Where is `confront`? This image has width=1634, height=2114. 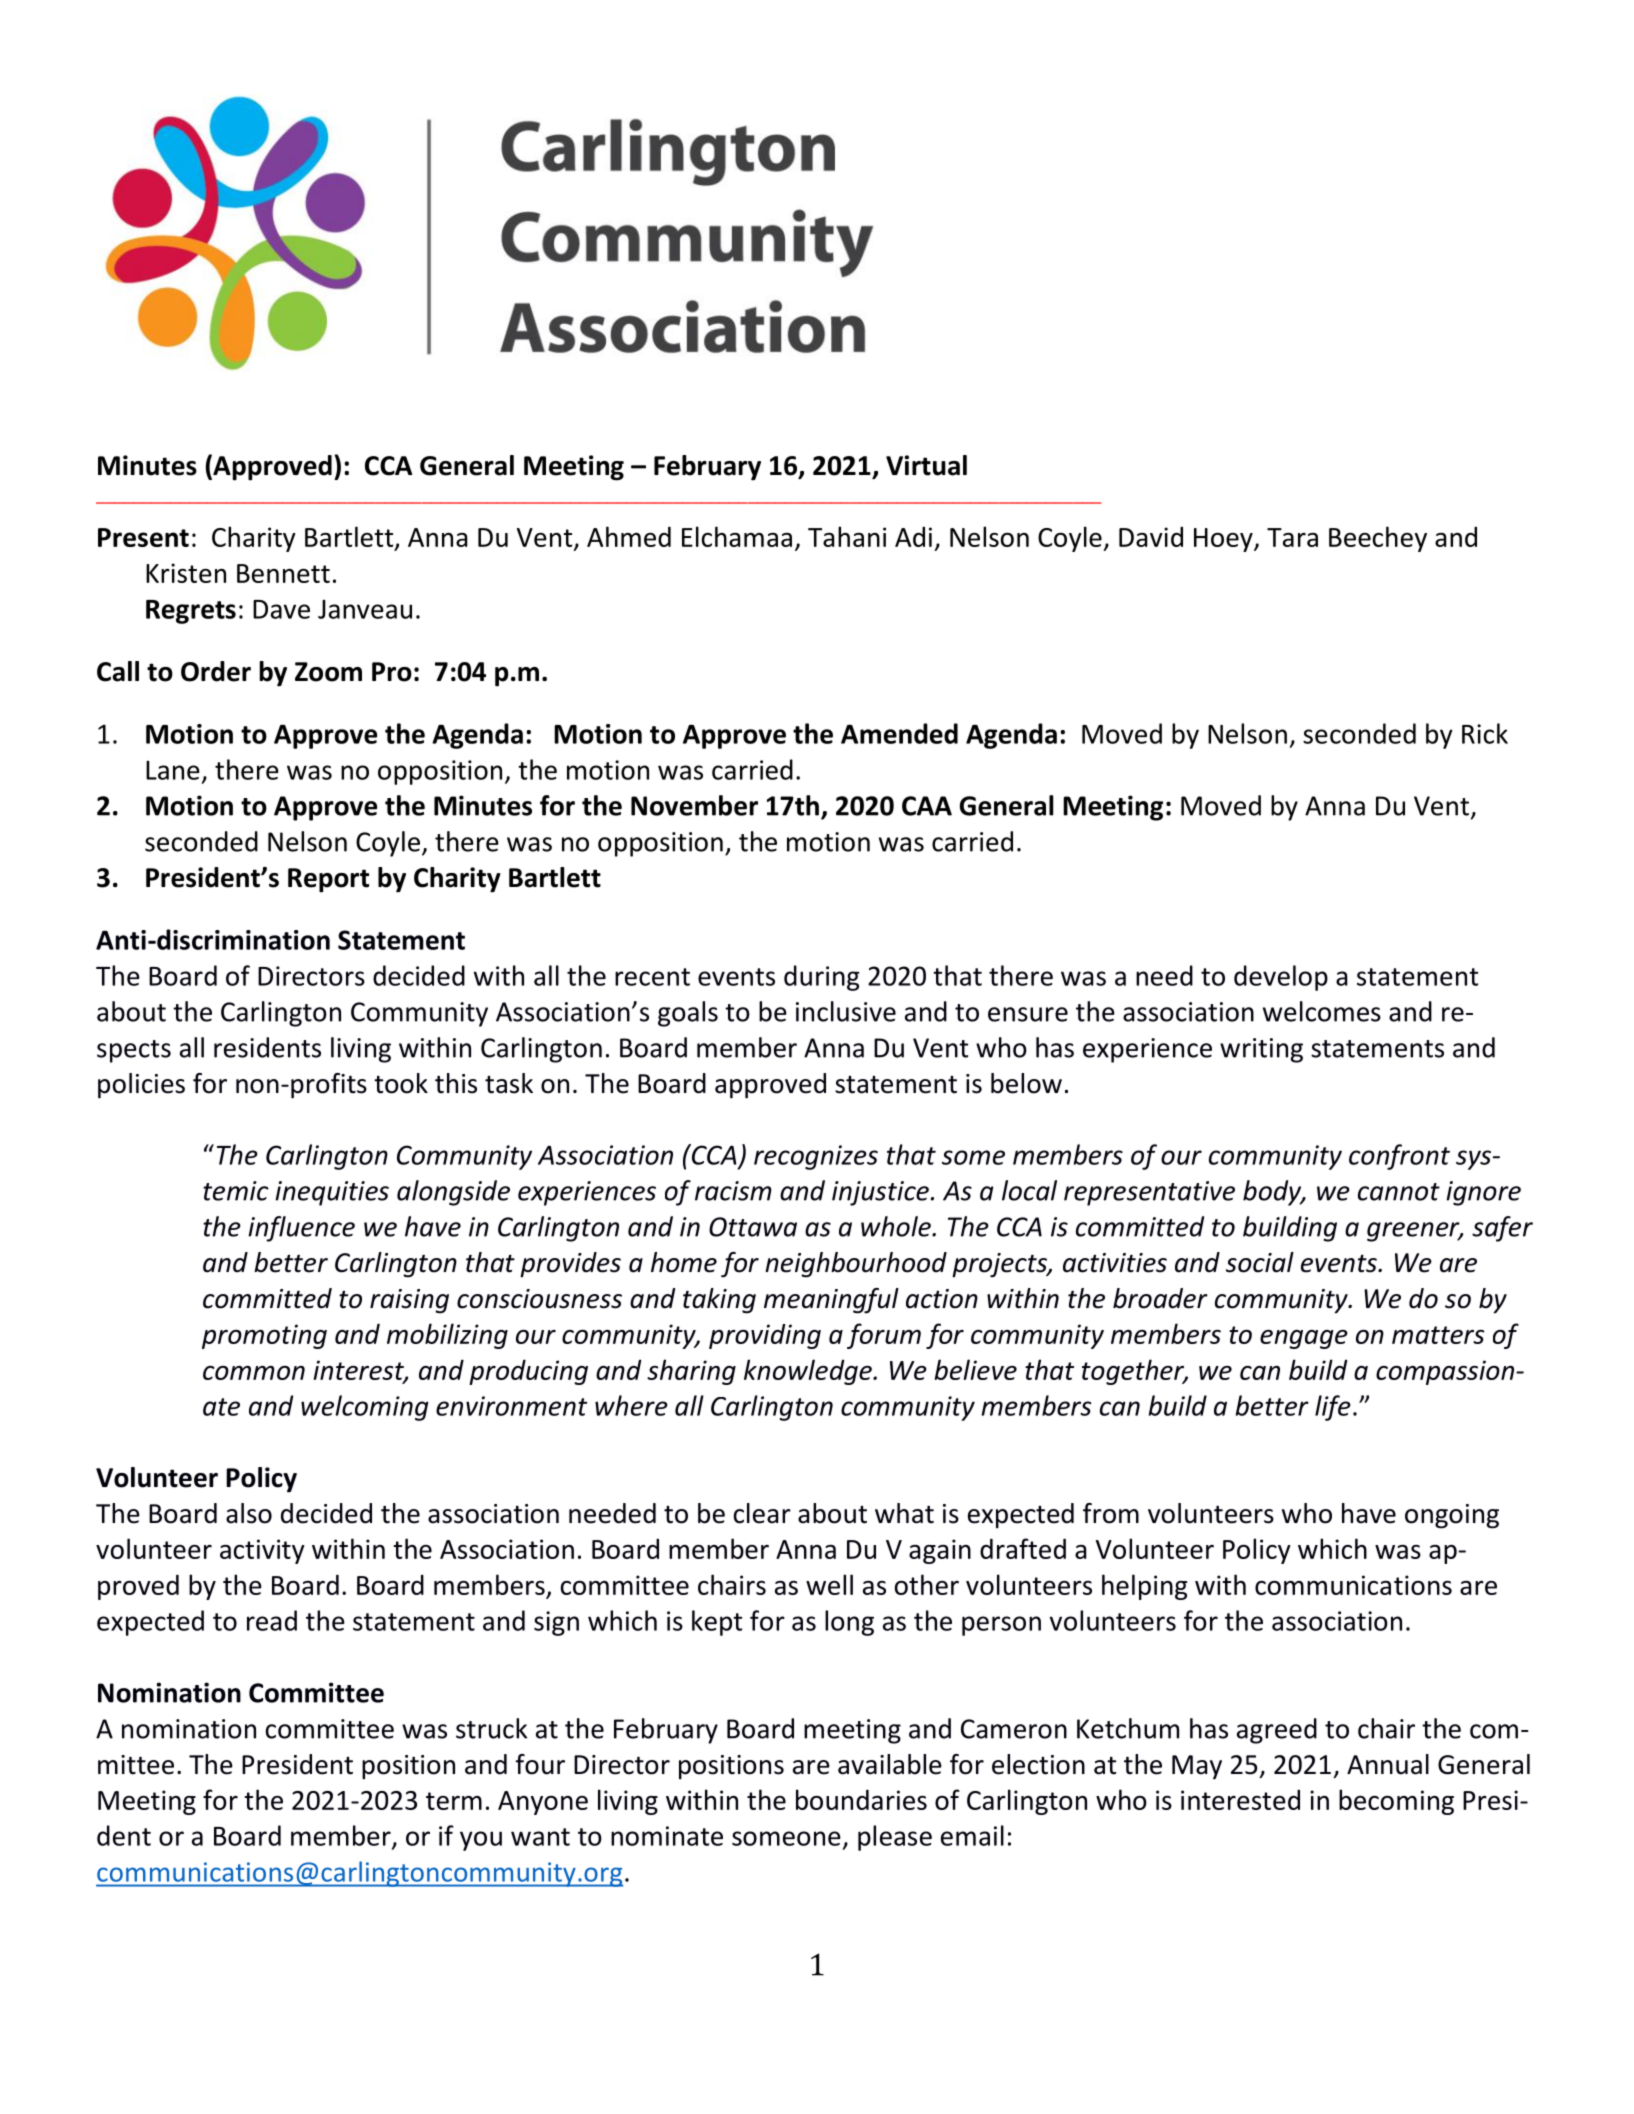
confront is located at coordinates (1399, 1157).
